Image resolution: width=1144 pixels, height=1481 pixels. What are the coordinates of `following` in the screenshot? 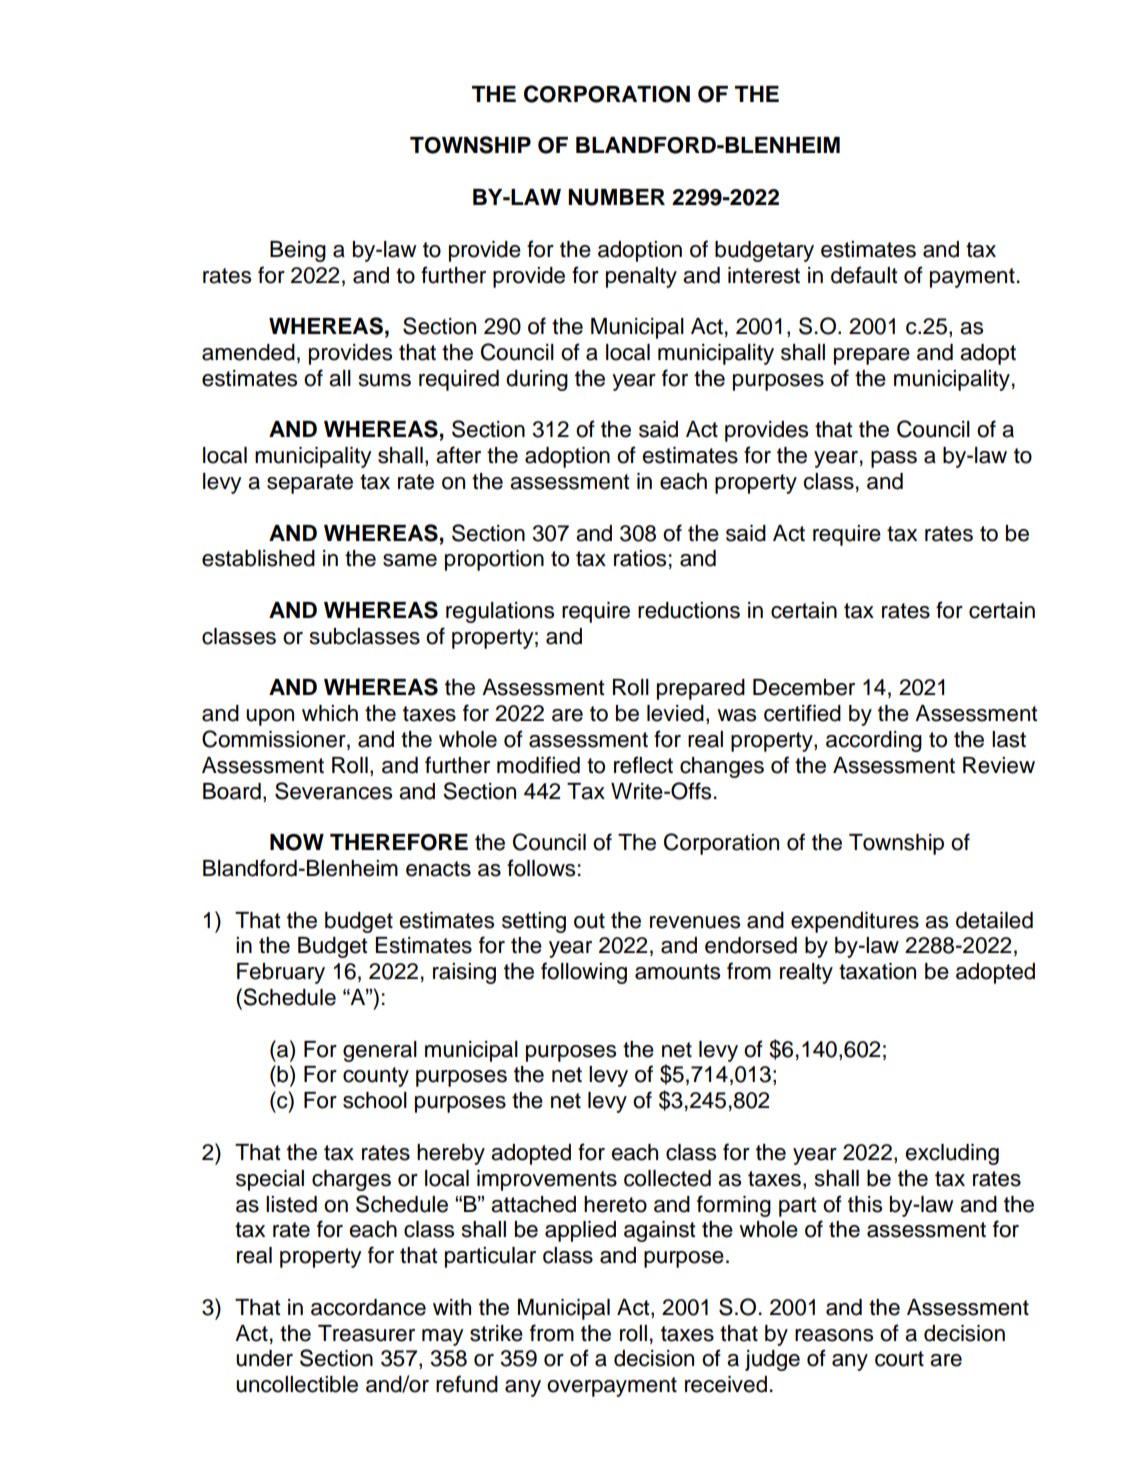 It's located at (584, 973).
